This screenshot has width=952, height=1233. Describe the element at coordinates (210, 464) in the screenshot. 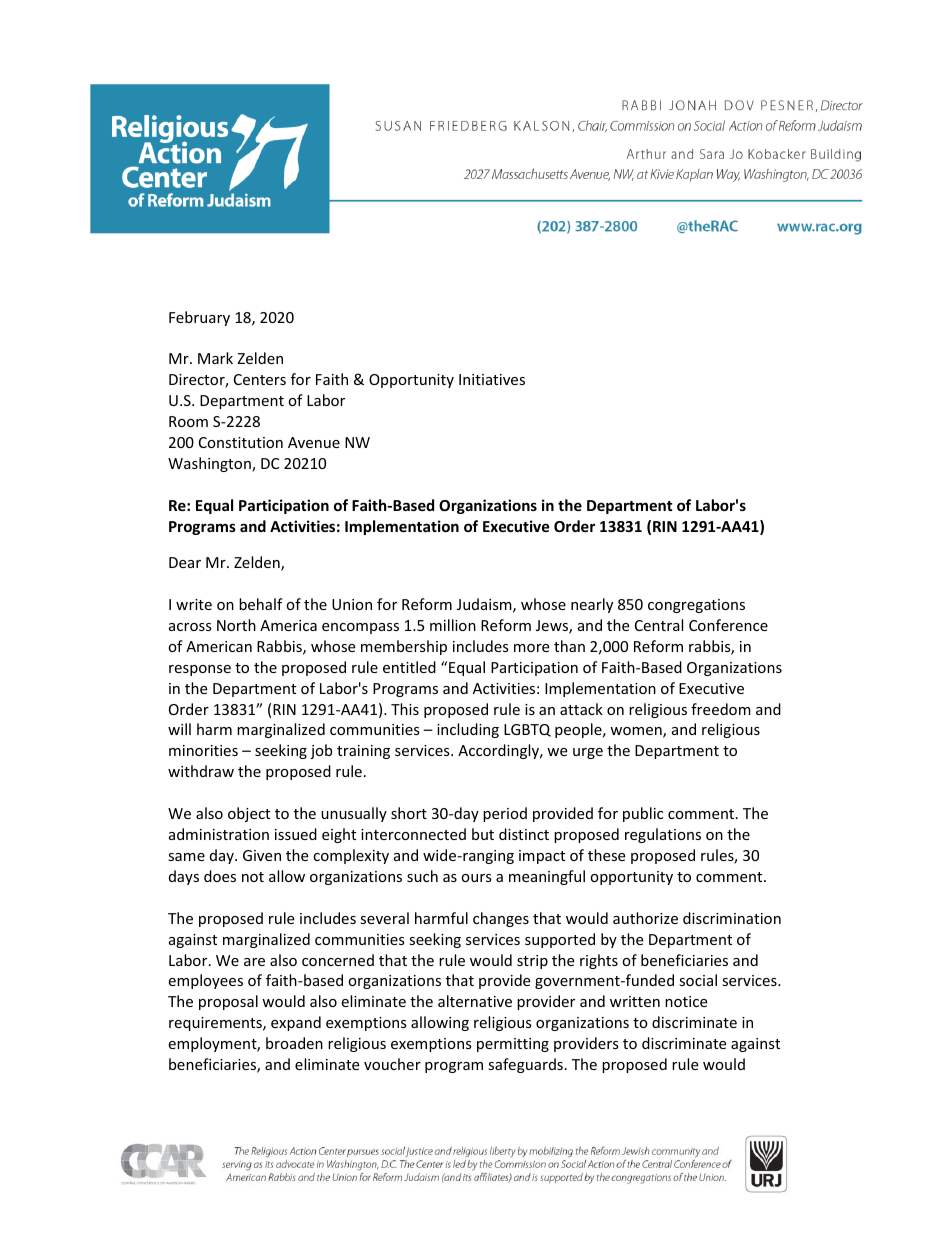

I see `Washington` at that location.
